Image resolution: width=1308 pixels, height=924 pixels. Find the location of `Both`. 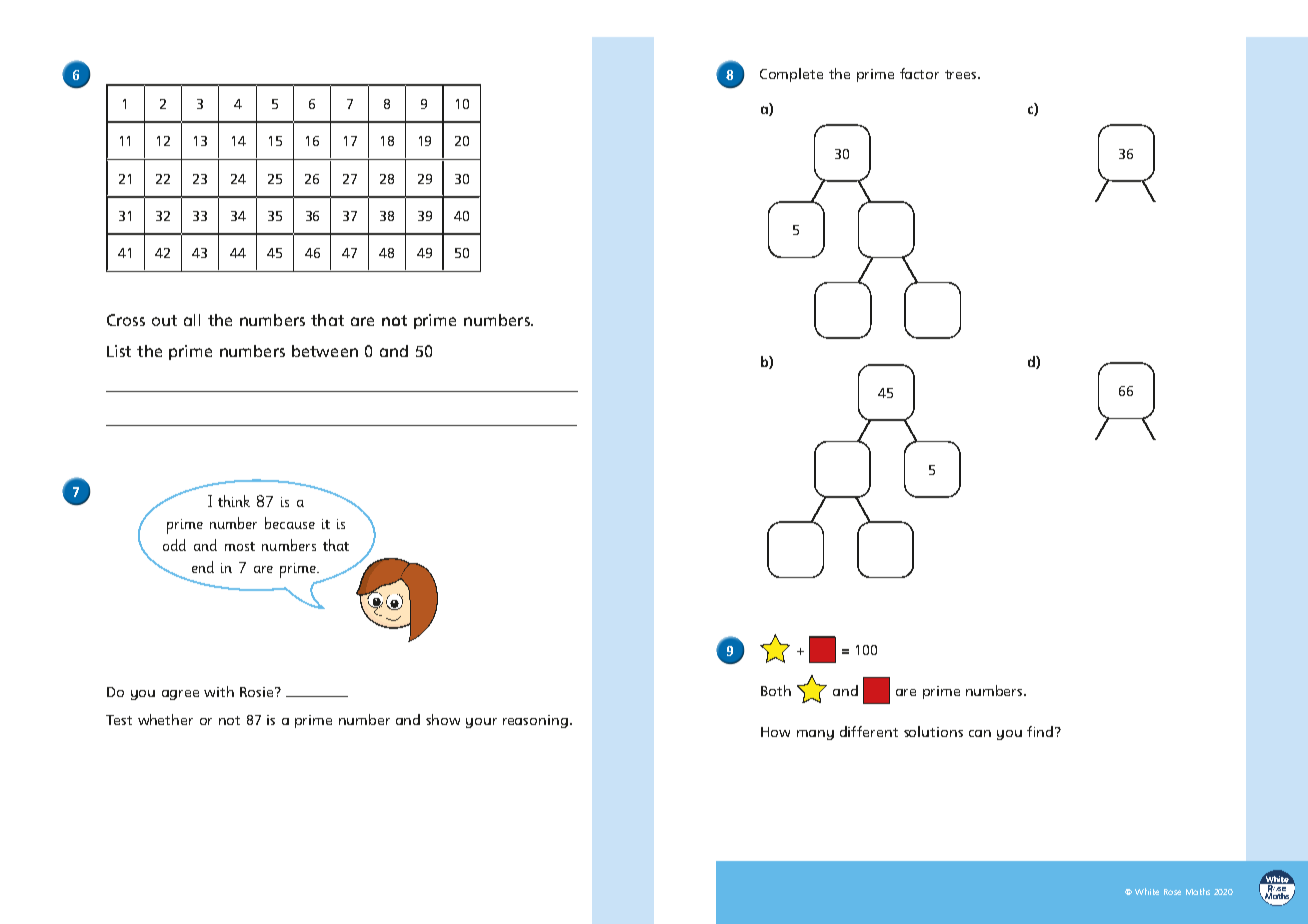

Both is located at coordinates (776, 690).
